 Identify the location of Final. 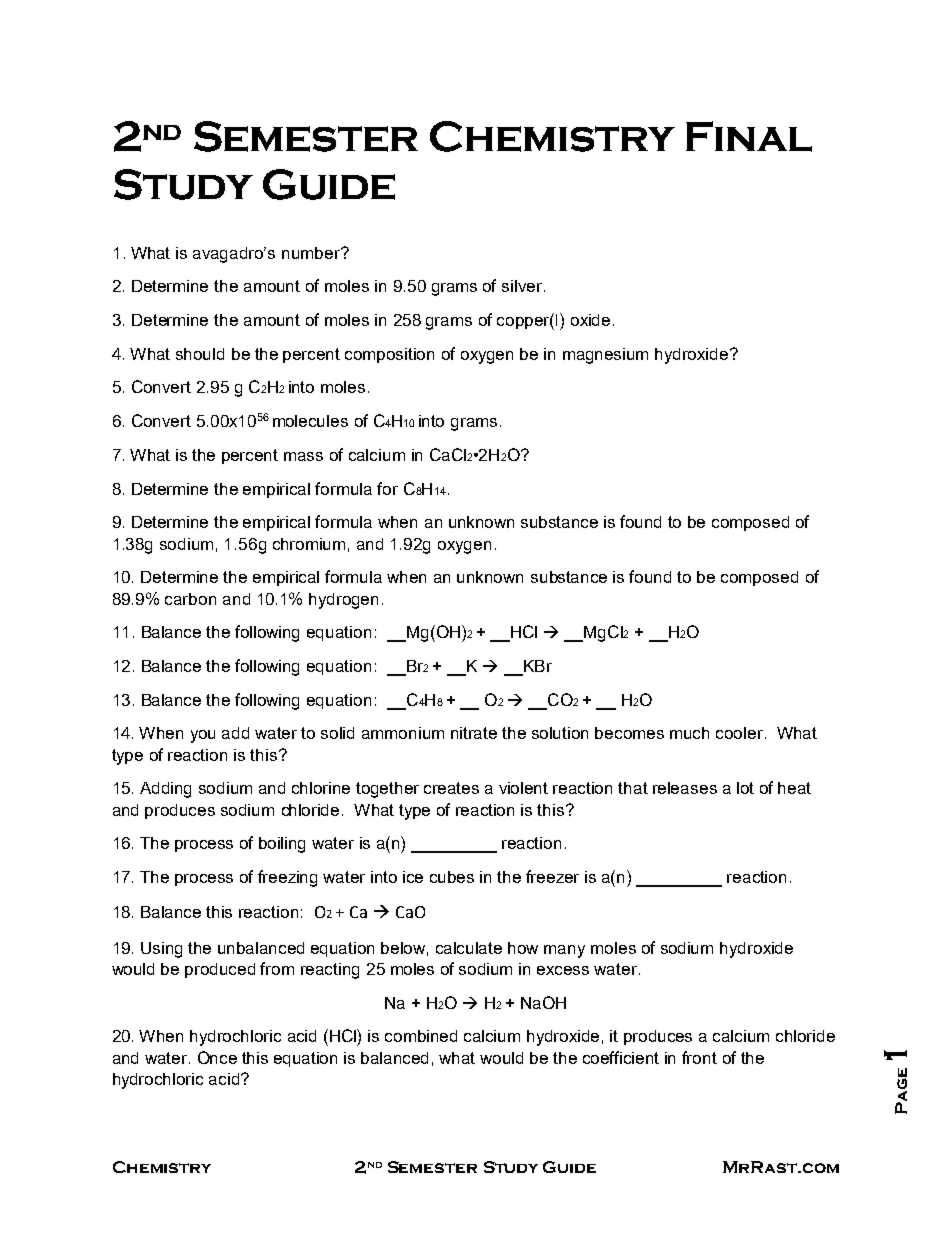
(749, 136).
